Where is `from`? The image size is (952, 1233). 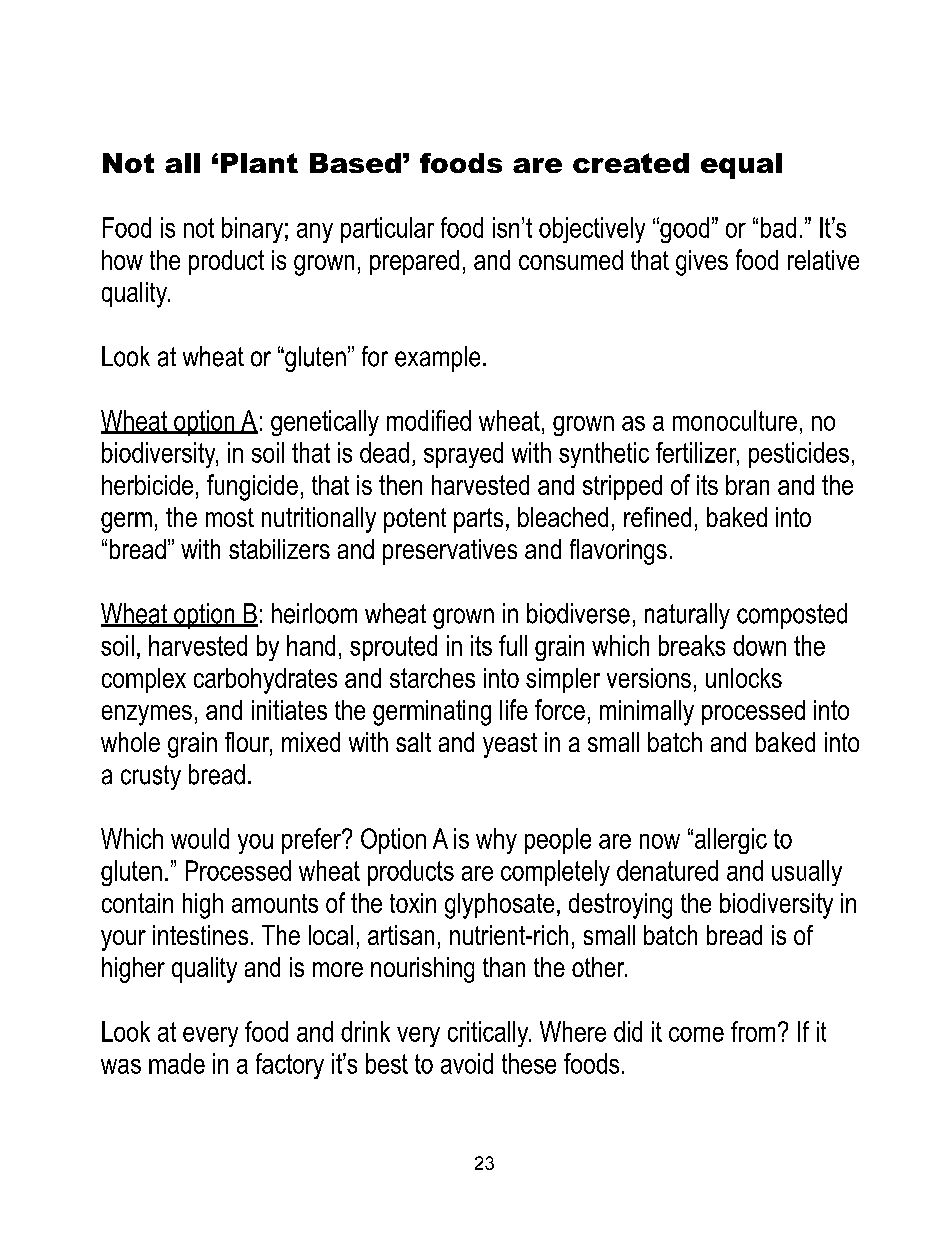 from is located at coordinates (753, 1031).
